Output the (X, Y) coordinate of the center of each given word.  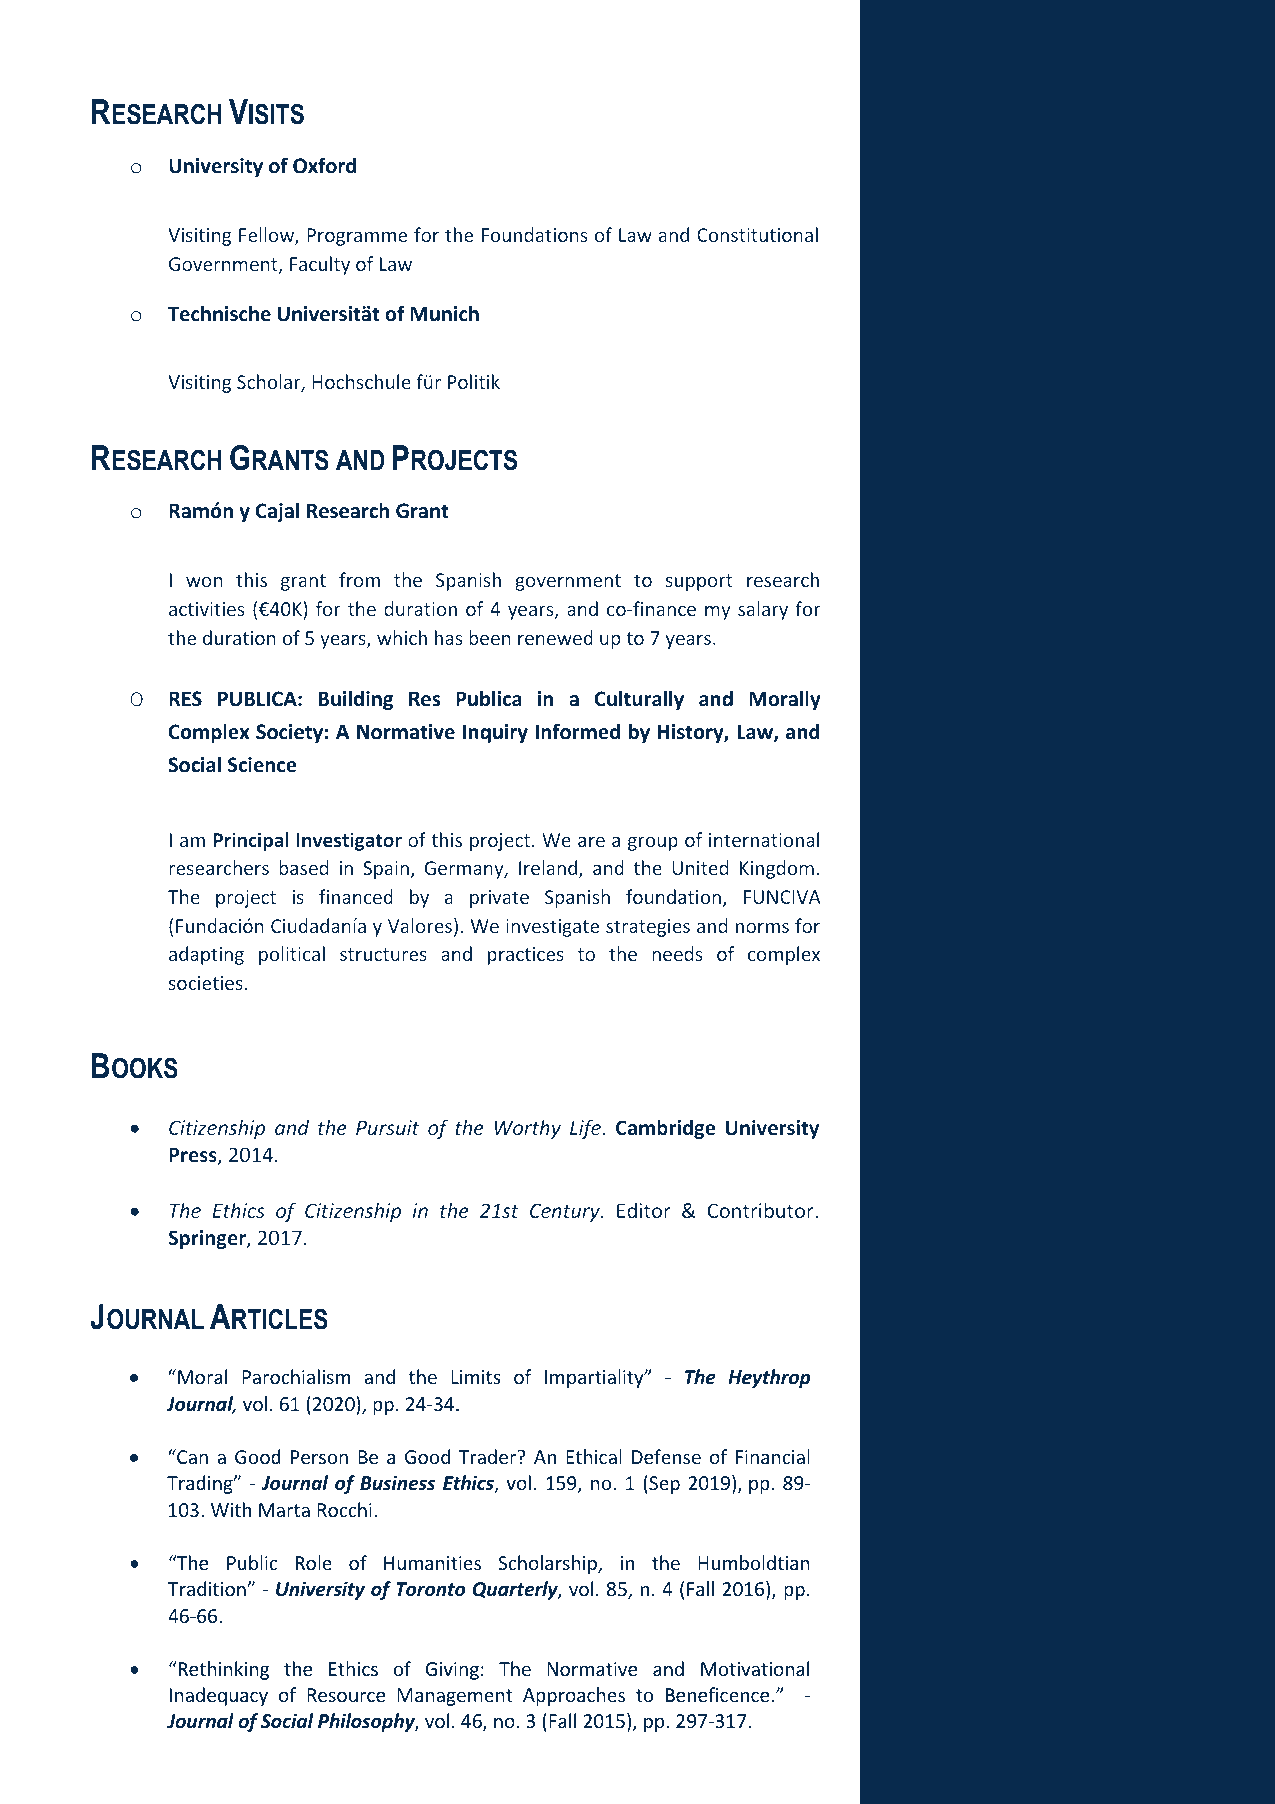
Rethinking (223, 1670)
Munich (444, 313)
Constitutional (757, 234)
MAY (186, 198)
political (292, 955)
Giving (452, 1671)
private (499, 899)
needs (677, 953)
